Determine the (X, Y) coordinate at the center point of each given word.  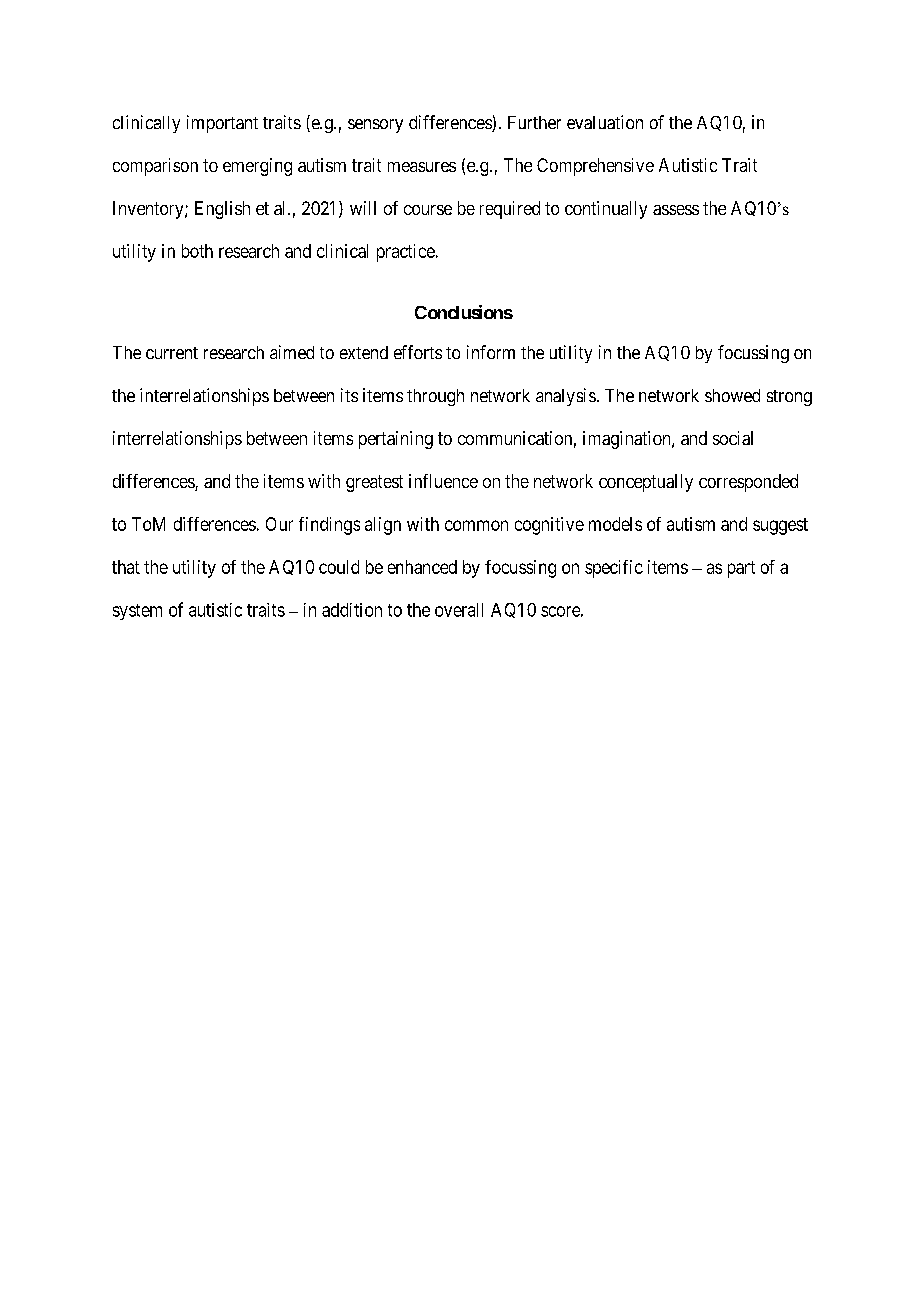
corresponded (748, 483)
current (172, 353)
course (428, 210)
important (222, 124)
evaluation (605, 122)
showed (732, 395)
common (476, 525)
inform (491, 352)
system (137, 612)
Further (534, 122)
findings (329, 526)
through (435, 397)
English (222, 210)
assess (676, 210)
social (733, 438)
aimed (292, 352)
